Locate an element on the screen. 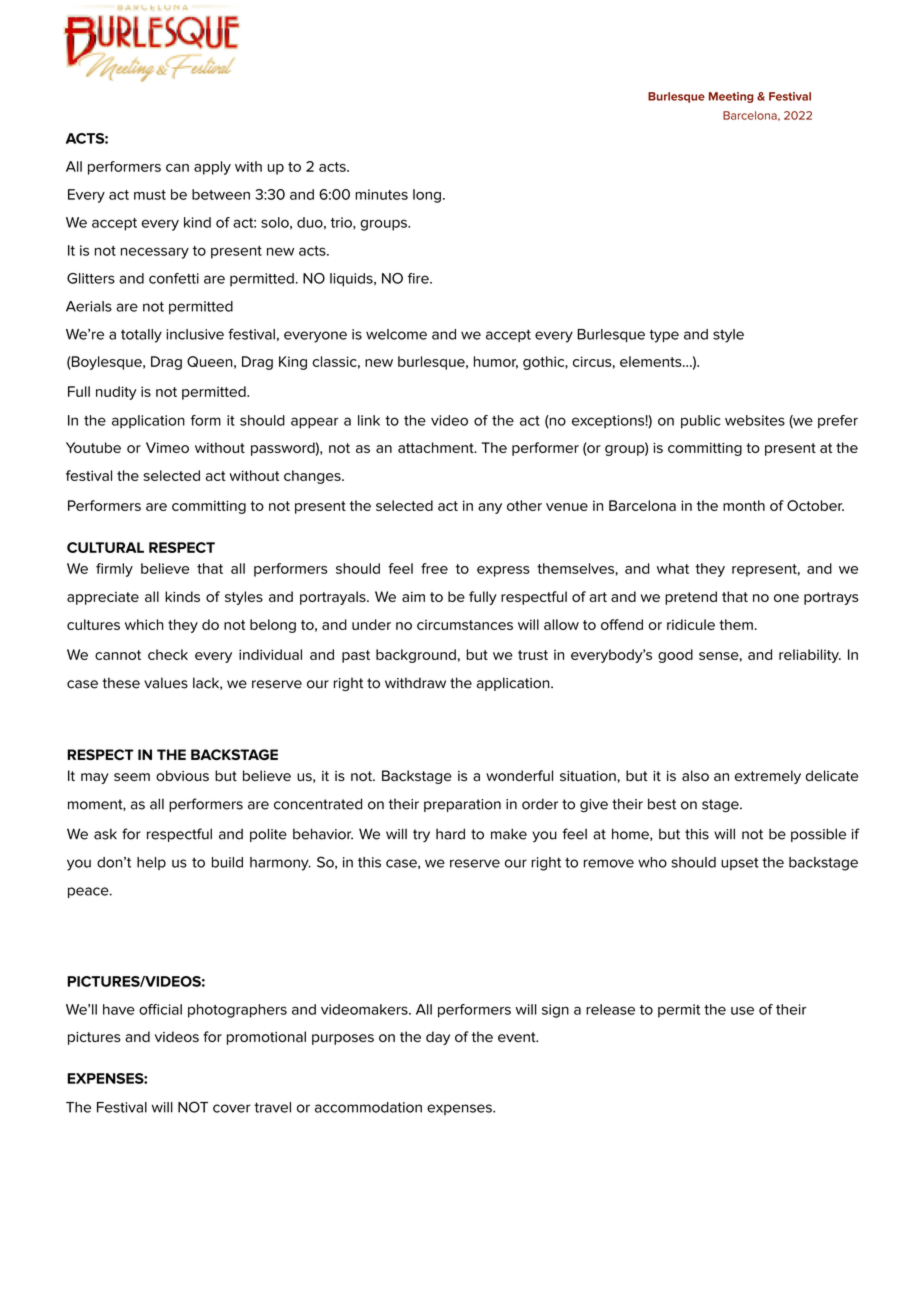 Image resolution: width=924 pixels, height=1307 pixels. cover is located at coordinates (232, 1108).
